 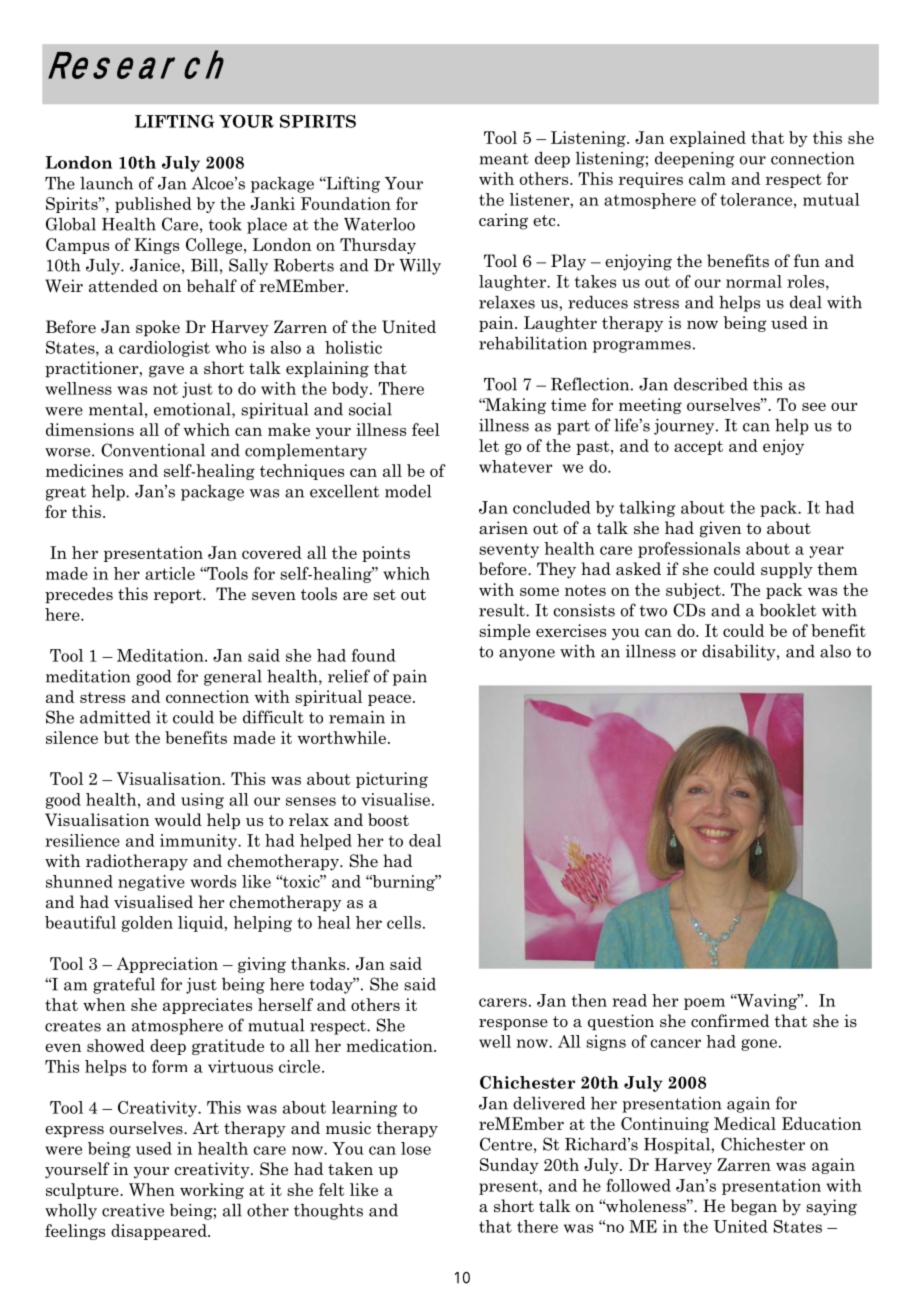 What do you see at coordinates (504, 159) in the screenshot?
I see `meant` at bounding box center [504, 159].
